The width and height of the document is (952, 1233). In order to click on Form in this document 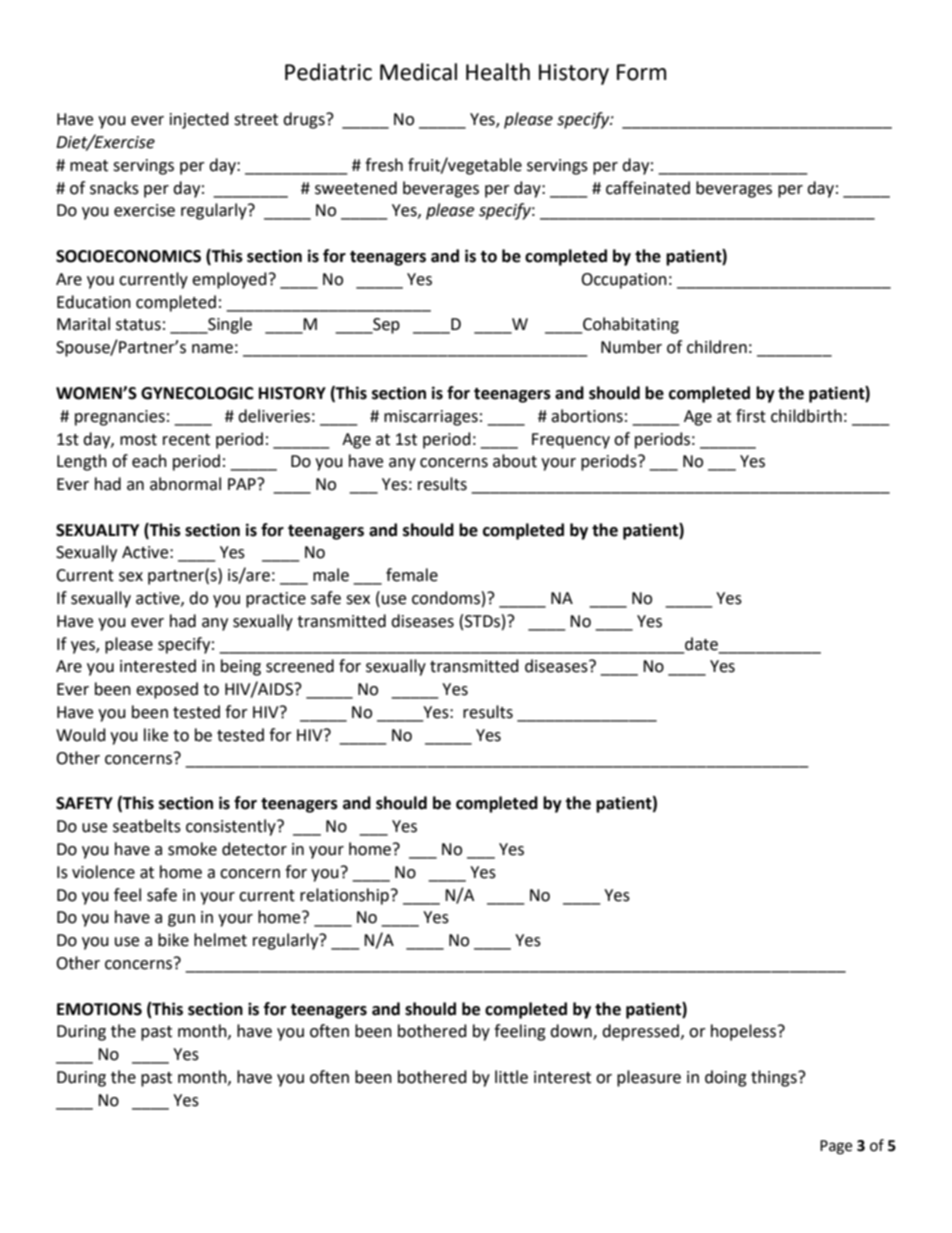, I will do `click(641, 72)`.
